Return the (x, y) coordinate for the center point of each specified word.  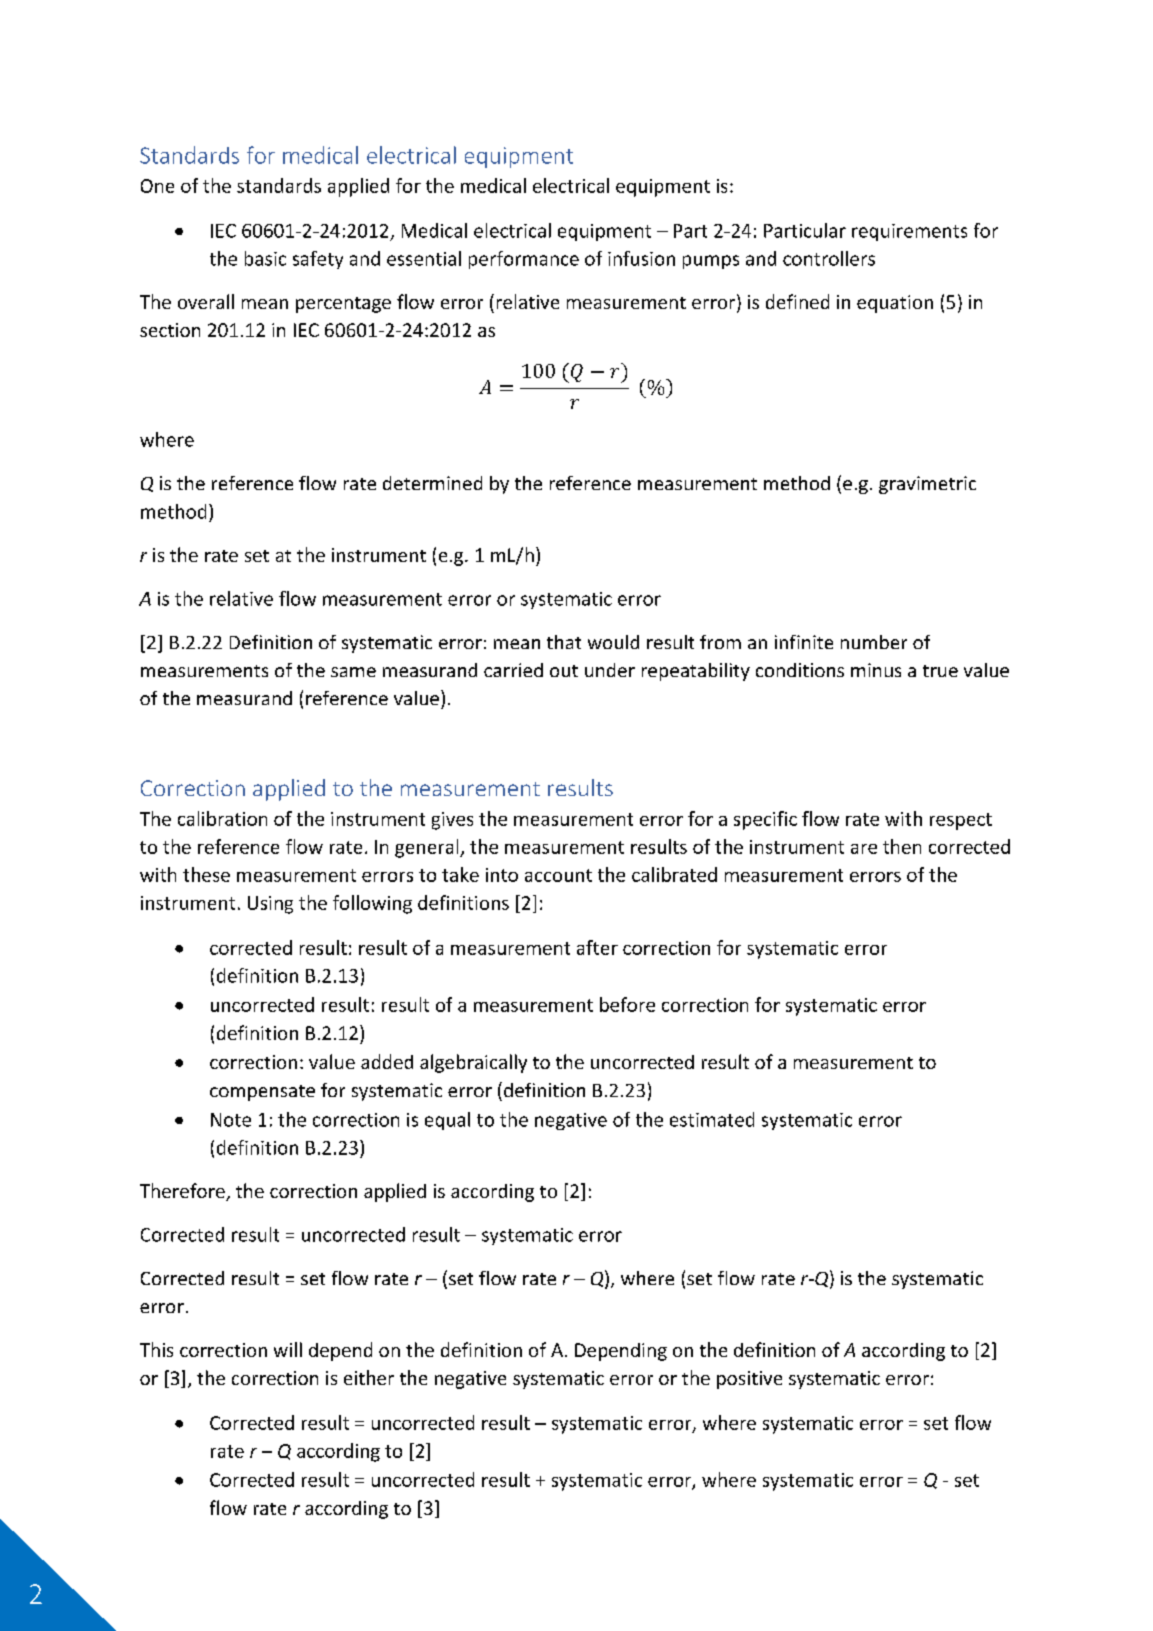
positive (749, 1380)
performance (524, 260)
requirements (909, 232)
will (288, 1349)
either (369, 1377)
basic (265, 258)
